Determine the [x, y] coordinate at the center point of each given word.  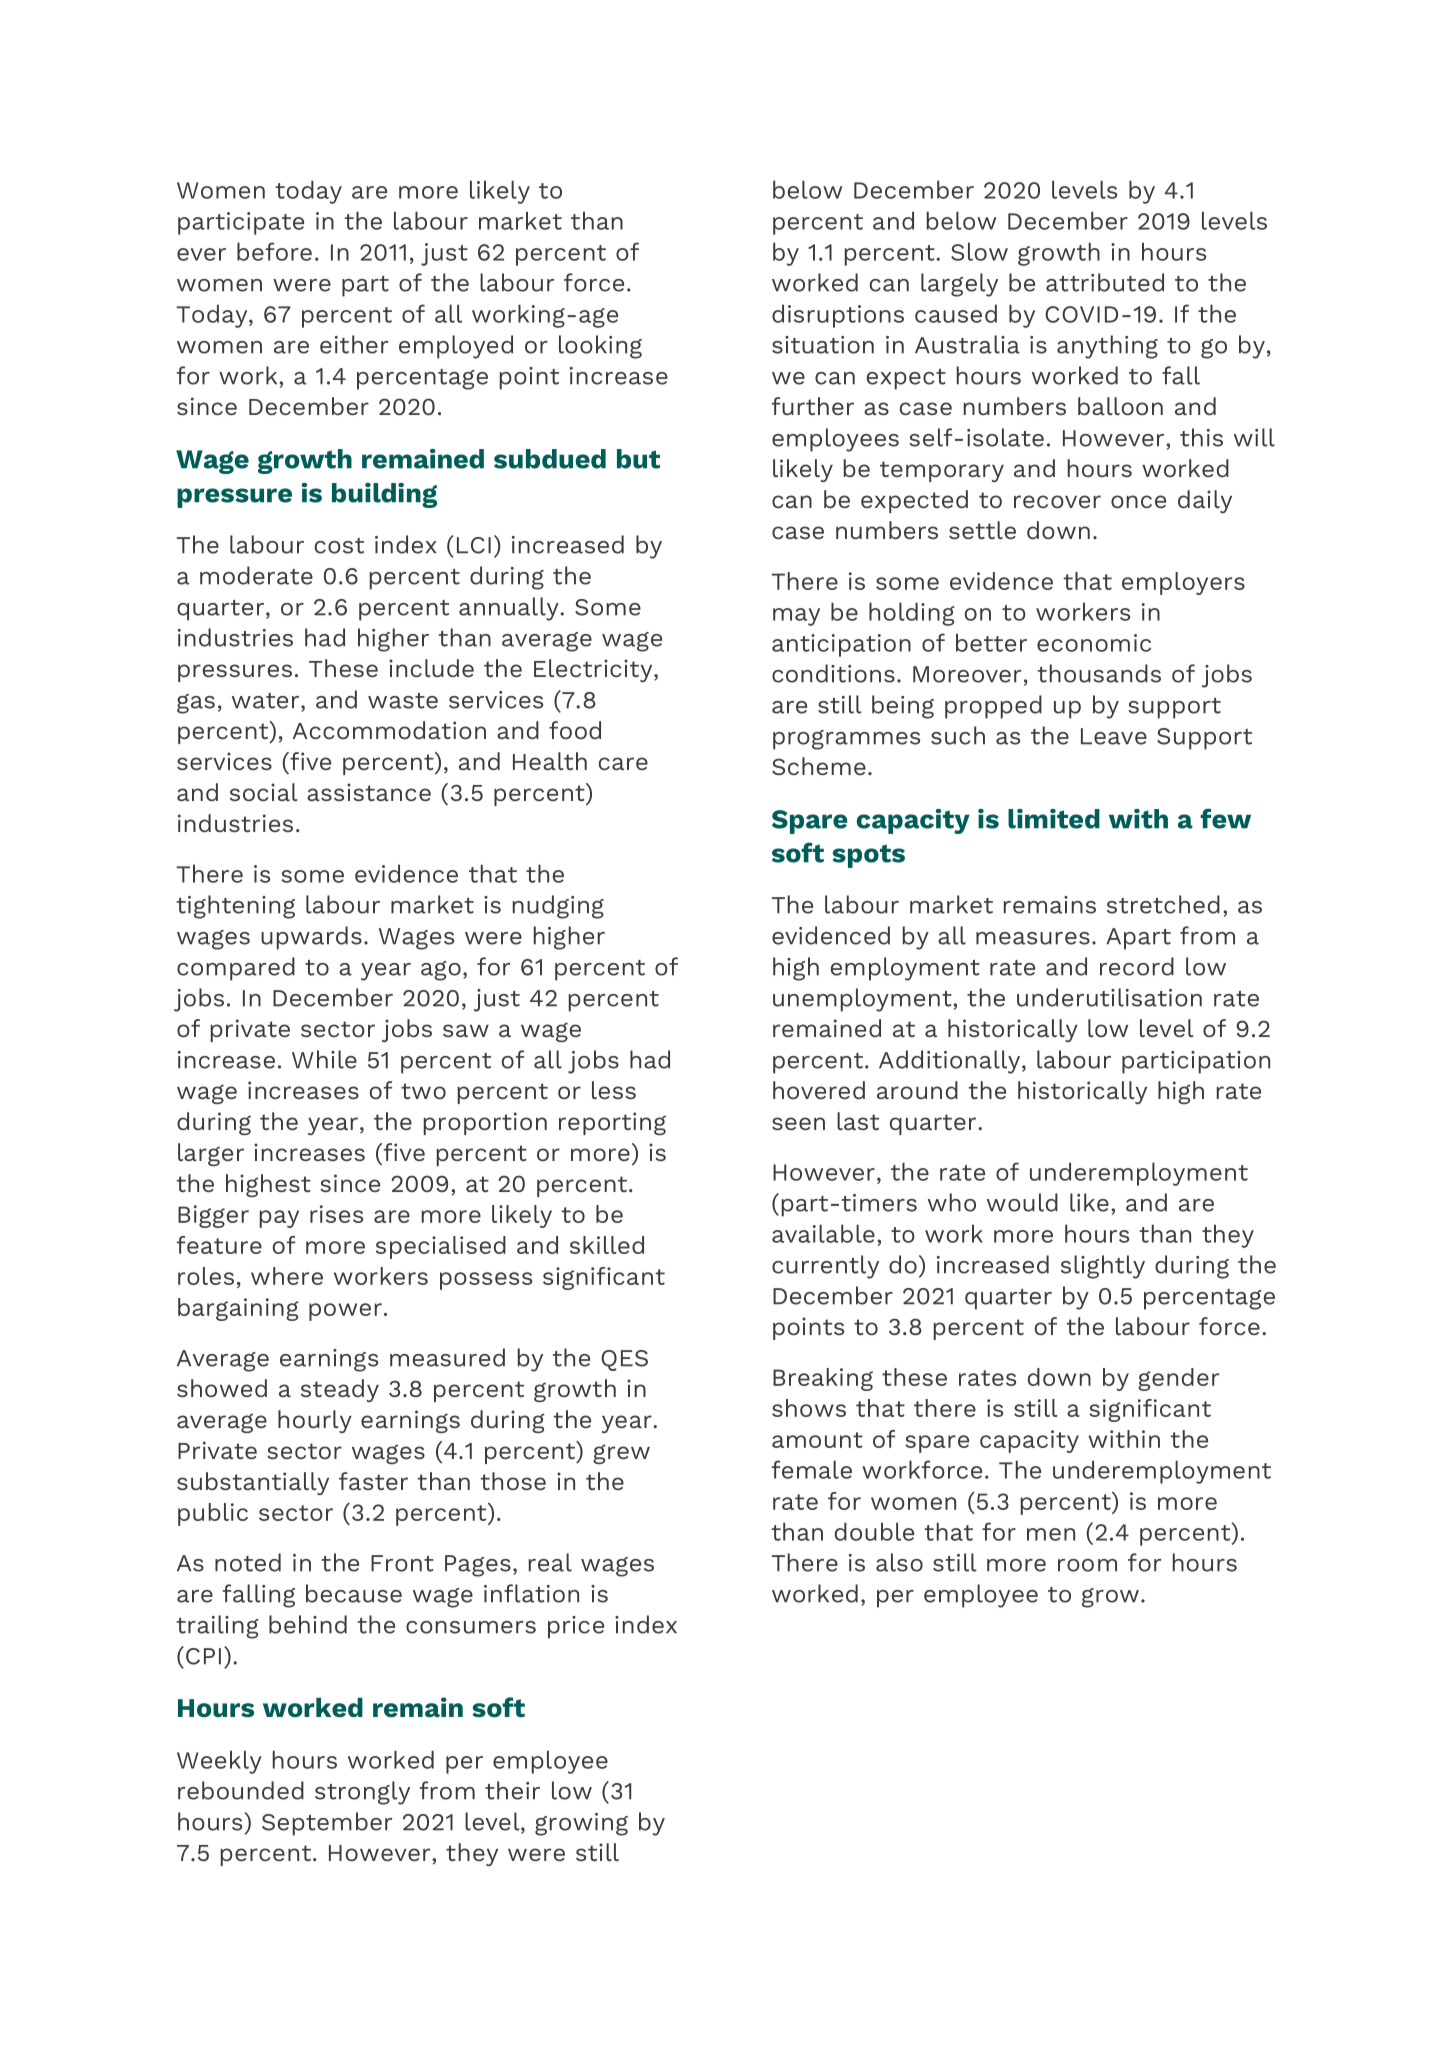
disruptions [838, 316]
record [1137, 966]
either [354, 344]
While [324, 1059]
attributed [1105, 282]
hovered [819, 1090]
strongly [362, 1793]
